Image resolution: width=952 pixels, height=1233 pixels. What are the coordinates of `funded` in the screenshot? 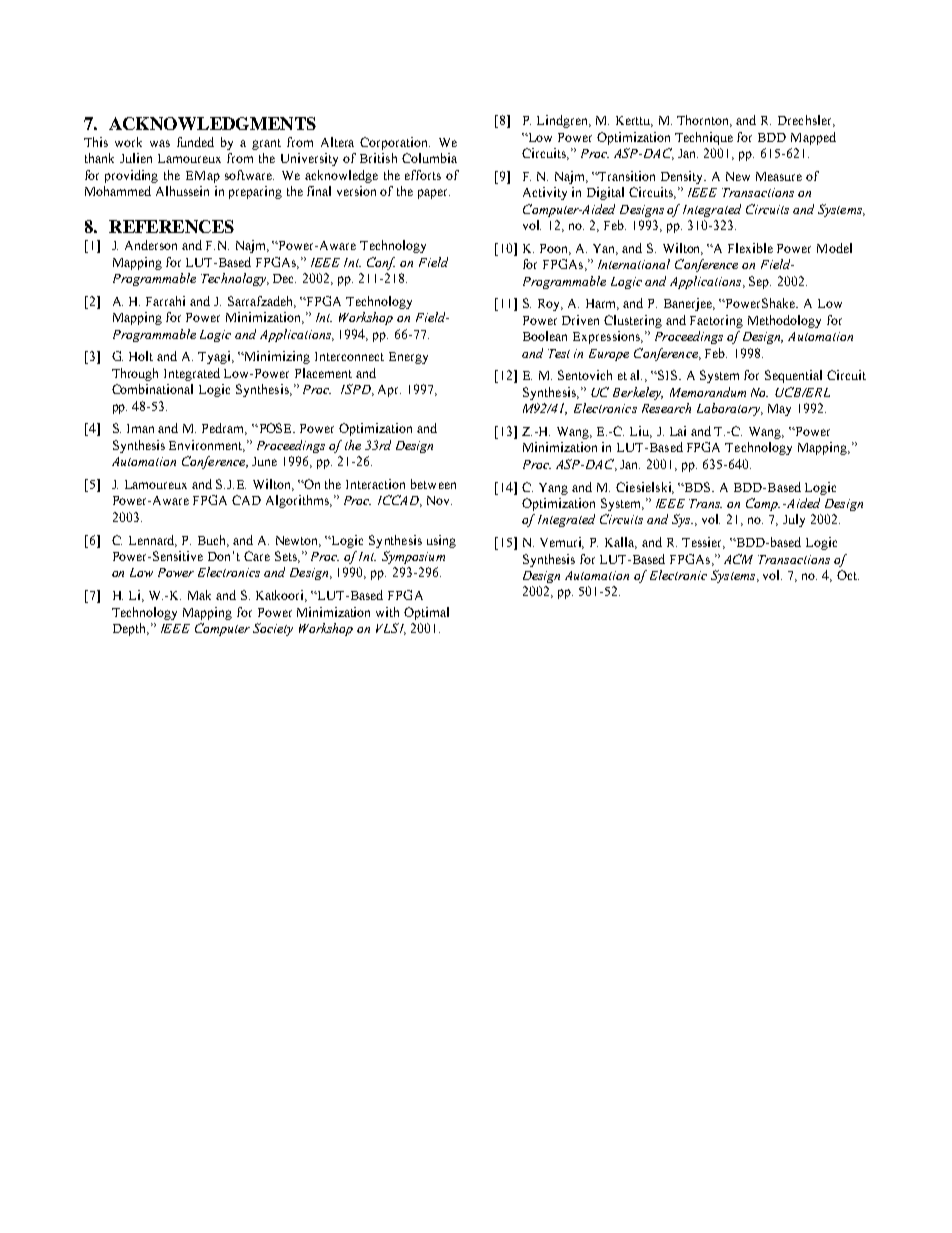 It's located at (195, 142).
